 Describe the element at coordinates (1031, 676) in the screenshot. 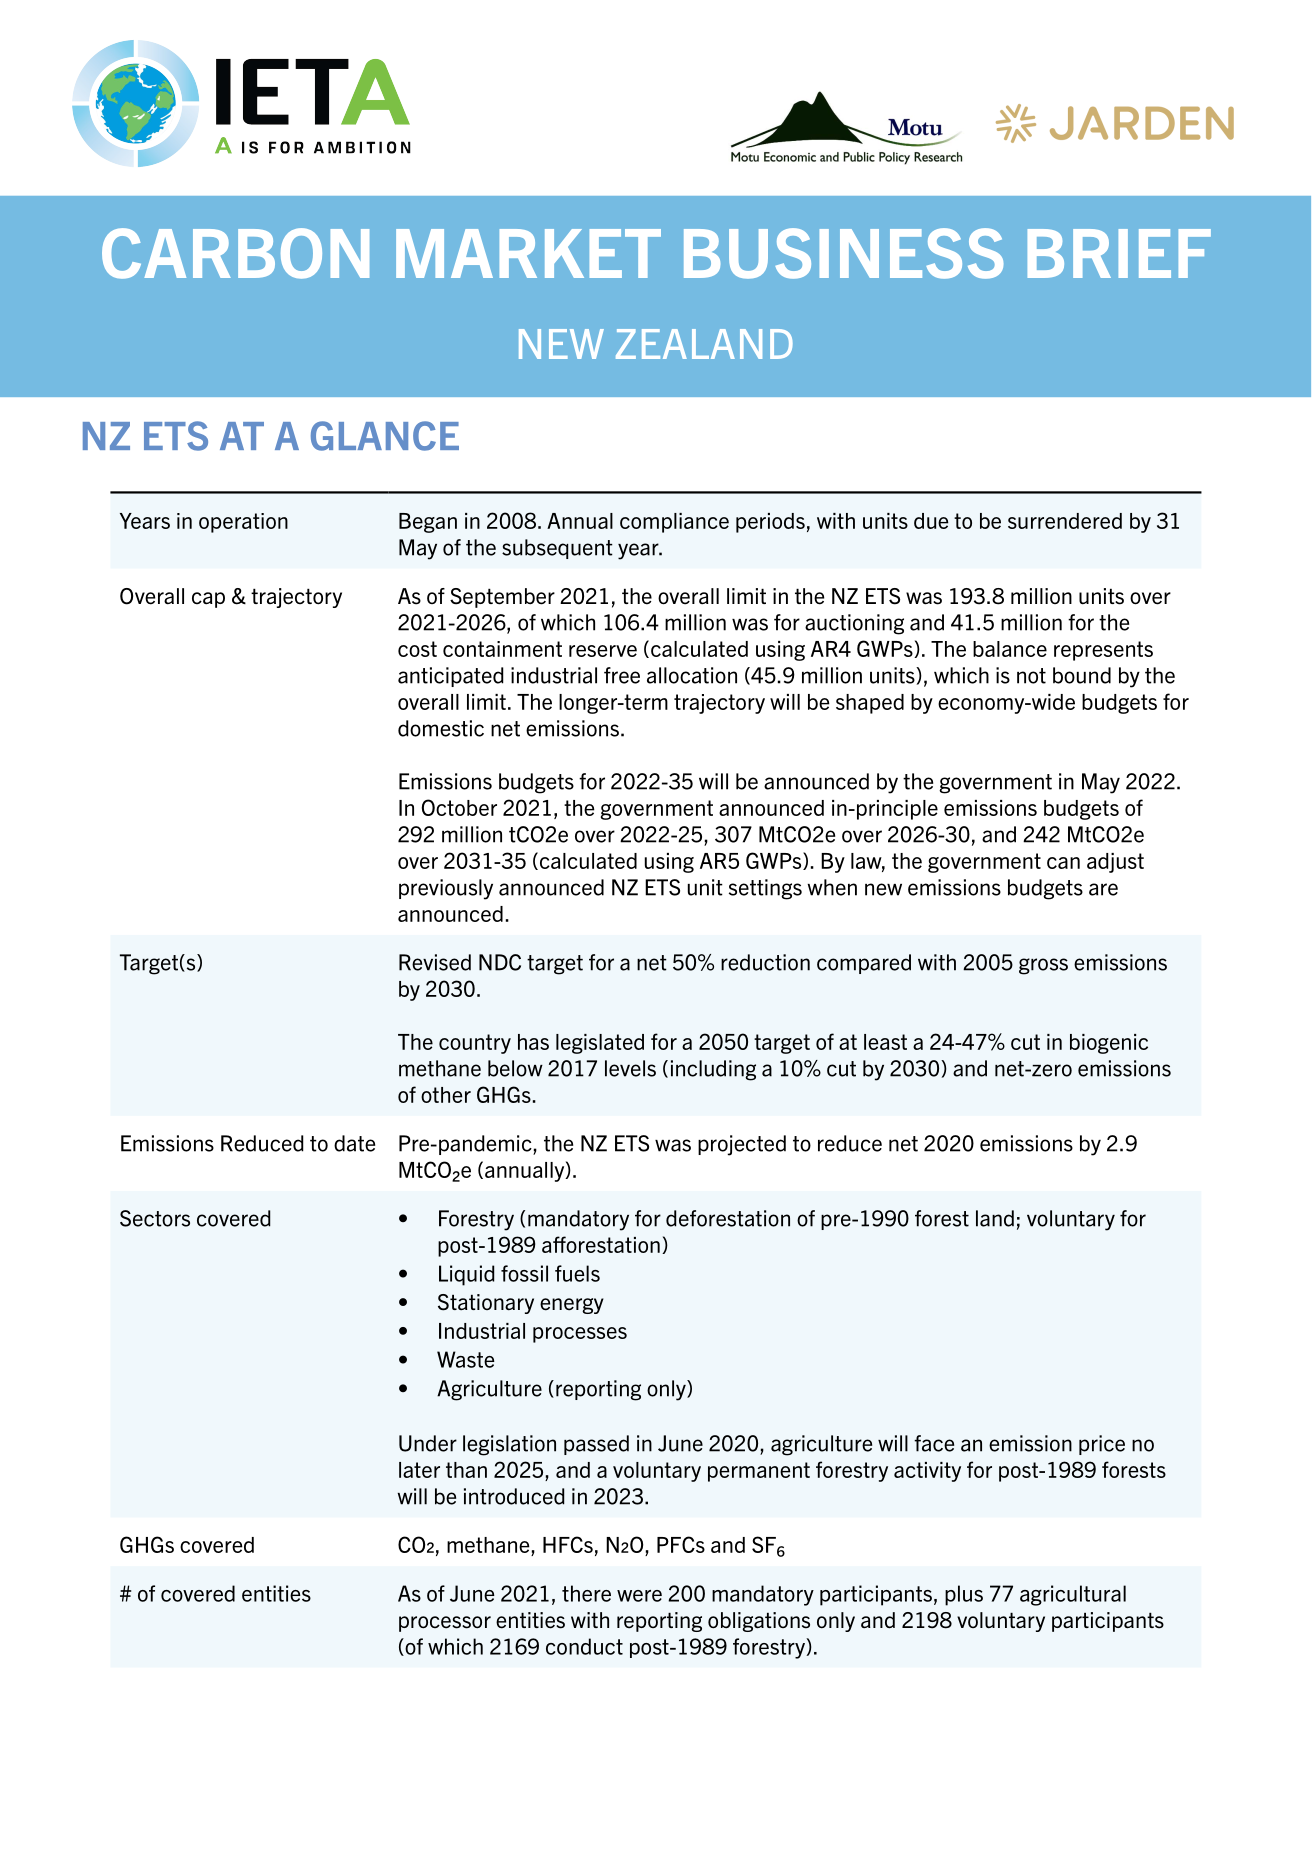

I see `not` at that location.
